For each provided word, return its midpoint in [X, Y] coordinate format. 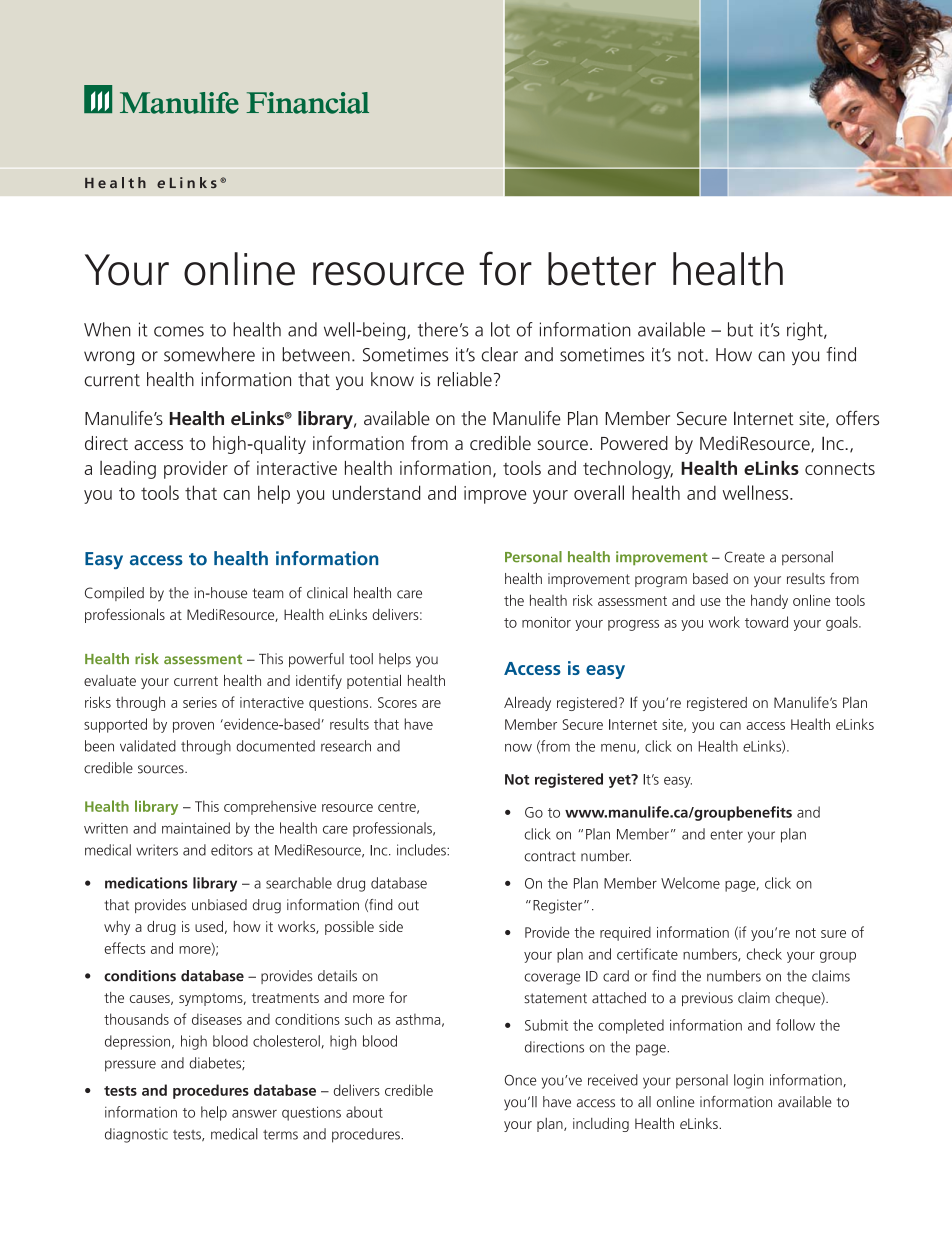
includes [422, 850]
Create [745, 557]
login [748, 1081]
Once [520, 1080]
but [740, 329]
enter [726, 835]
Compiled [114, 594]
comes [179, 331]
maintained [196, 828]
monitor [546, 622]
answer [254, 1113]
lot [500, 329]
